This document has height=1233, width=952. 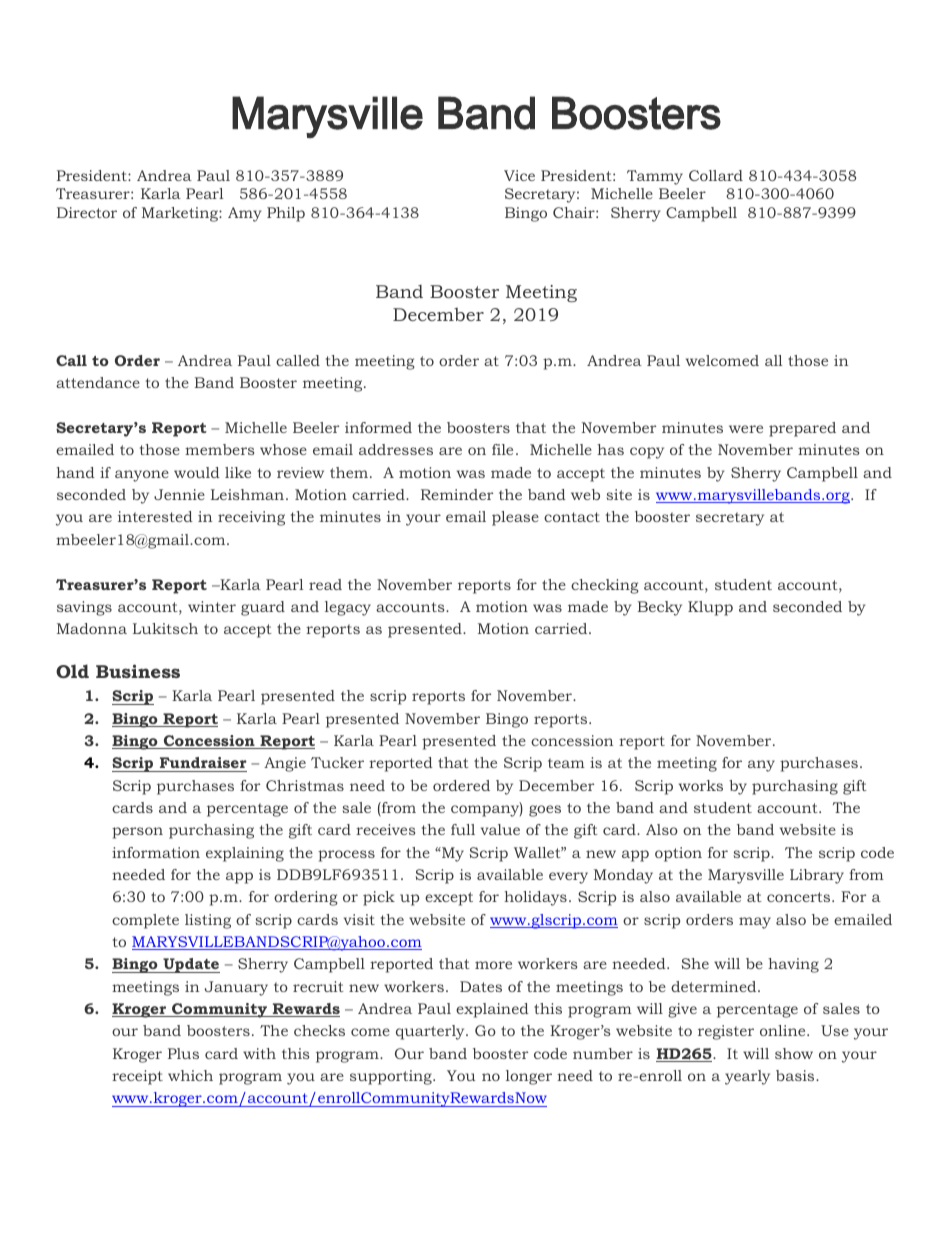 What do you see at coordinates (800, 897) in the document?
I see `concerts` at bounding box center [800, 897].
